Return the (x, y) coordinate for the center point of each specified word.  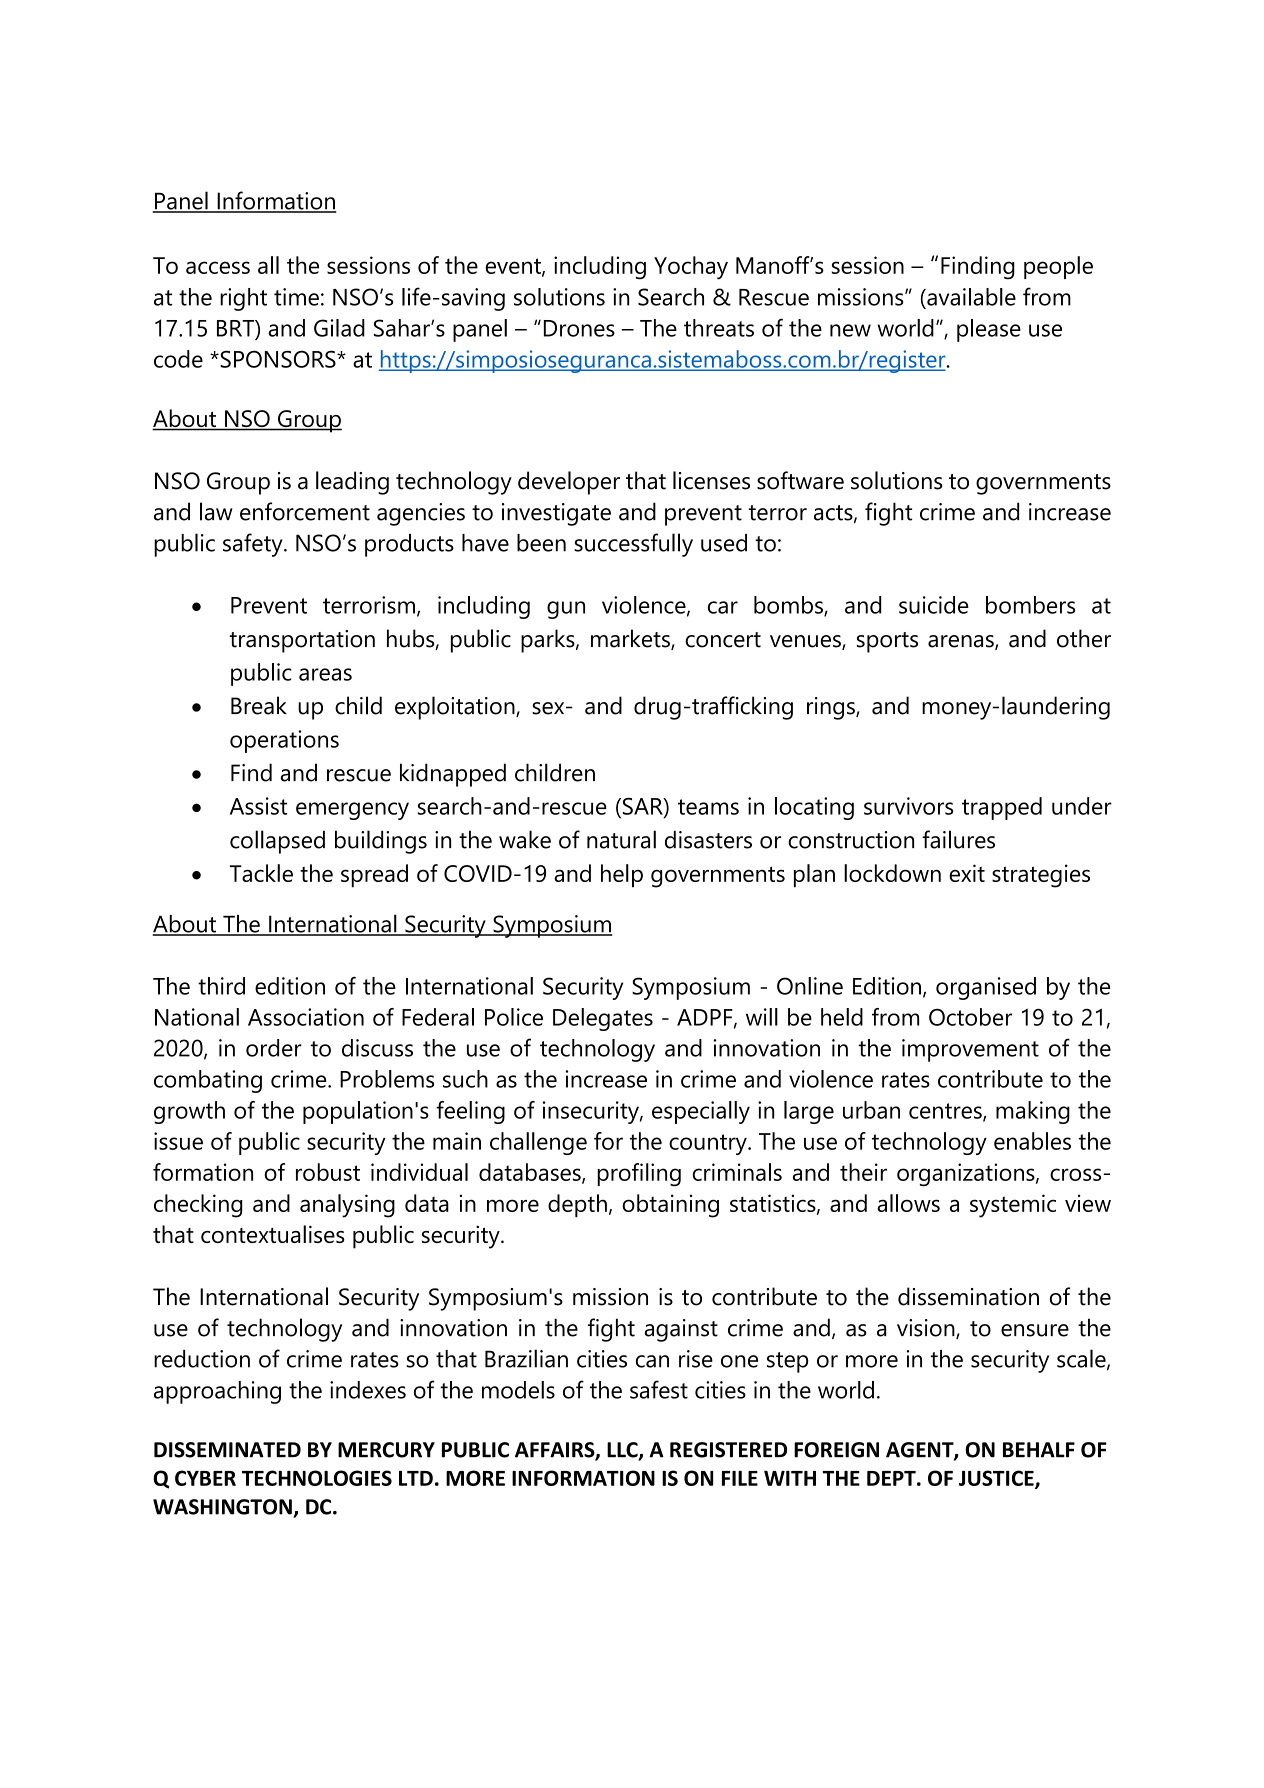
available (970, 297)
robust (328, 1172)
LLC (623, 1451)
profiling (639, 1175)
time (296, 297)
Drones (579, 328)
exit (967, 873)
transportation (302, 641)
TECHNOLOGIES (317, 1478)
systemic (1013, 1206)
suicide (934, 605)
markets (631, 639)
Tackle (261, 873)
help (622, 875)
